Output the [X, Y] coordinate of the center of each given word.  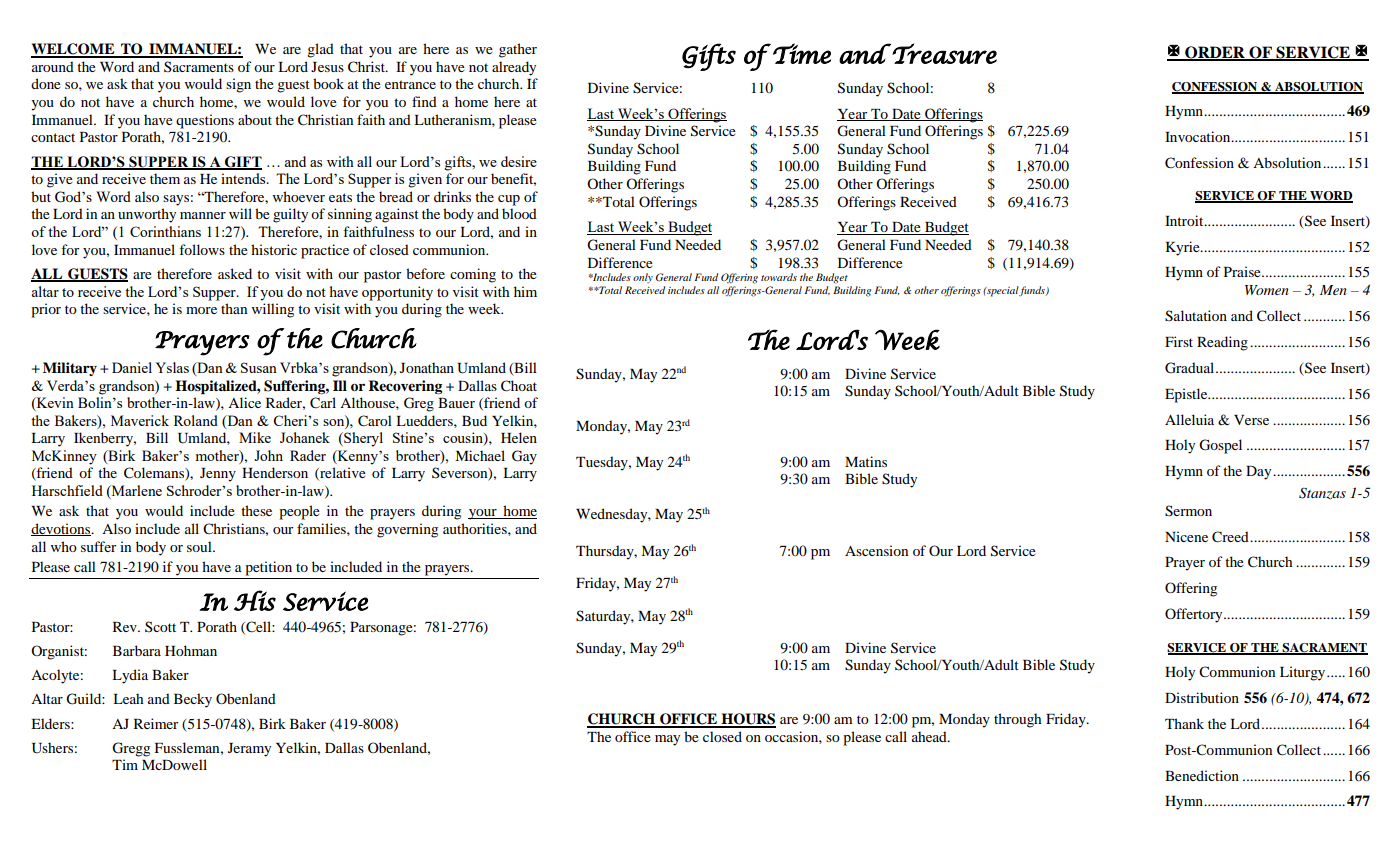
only [643, 278]
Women [1267, 290]
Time [802, 53]
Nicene [1186, 536]
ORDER [1215, 53]
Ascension [876, 550]
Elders [51, 723]
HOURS [747, 720]
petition [268, 568]
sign [238, 85]
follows [202, 249]
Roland [196, 420]
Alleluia [1189, 419]
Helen [519, 437]
